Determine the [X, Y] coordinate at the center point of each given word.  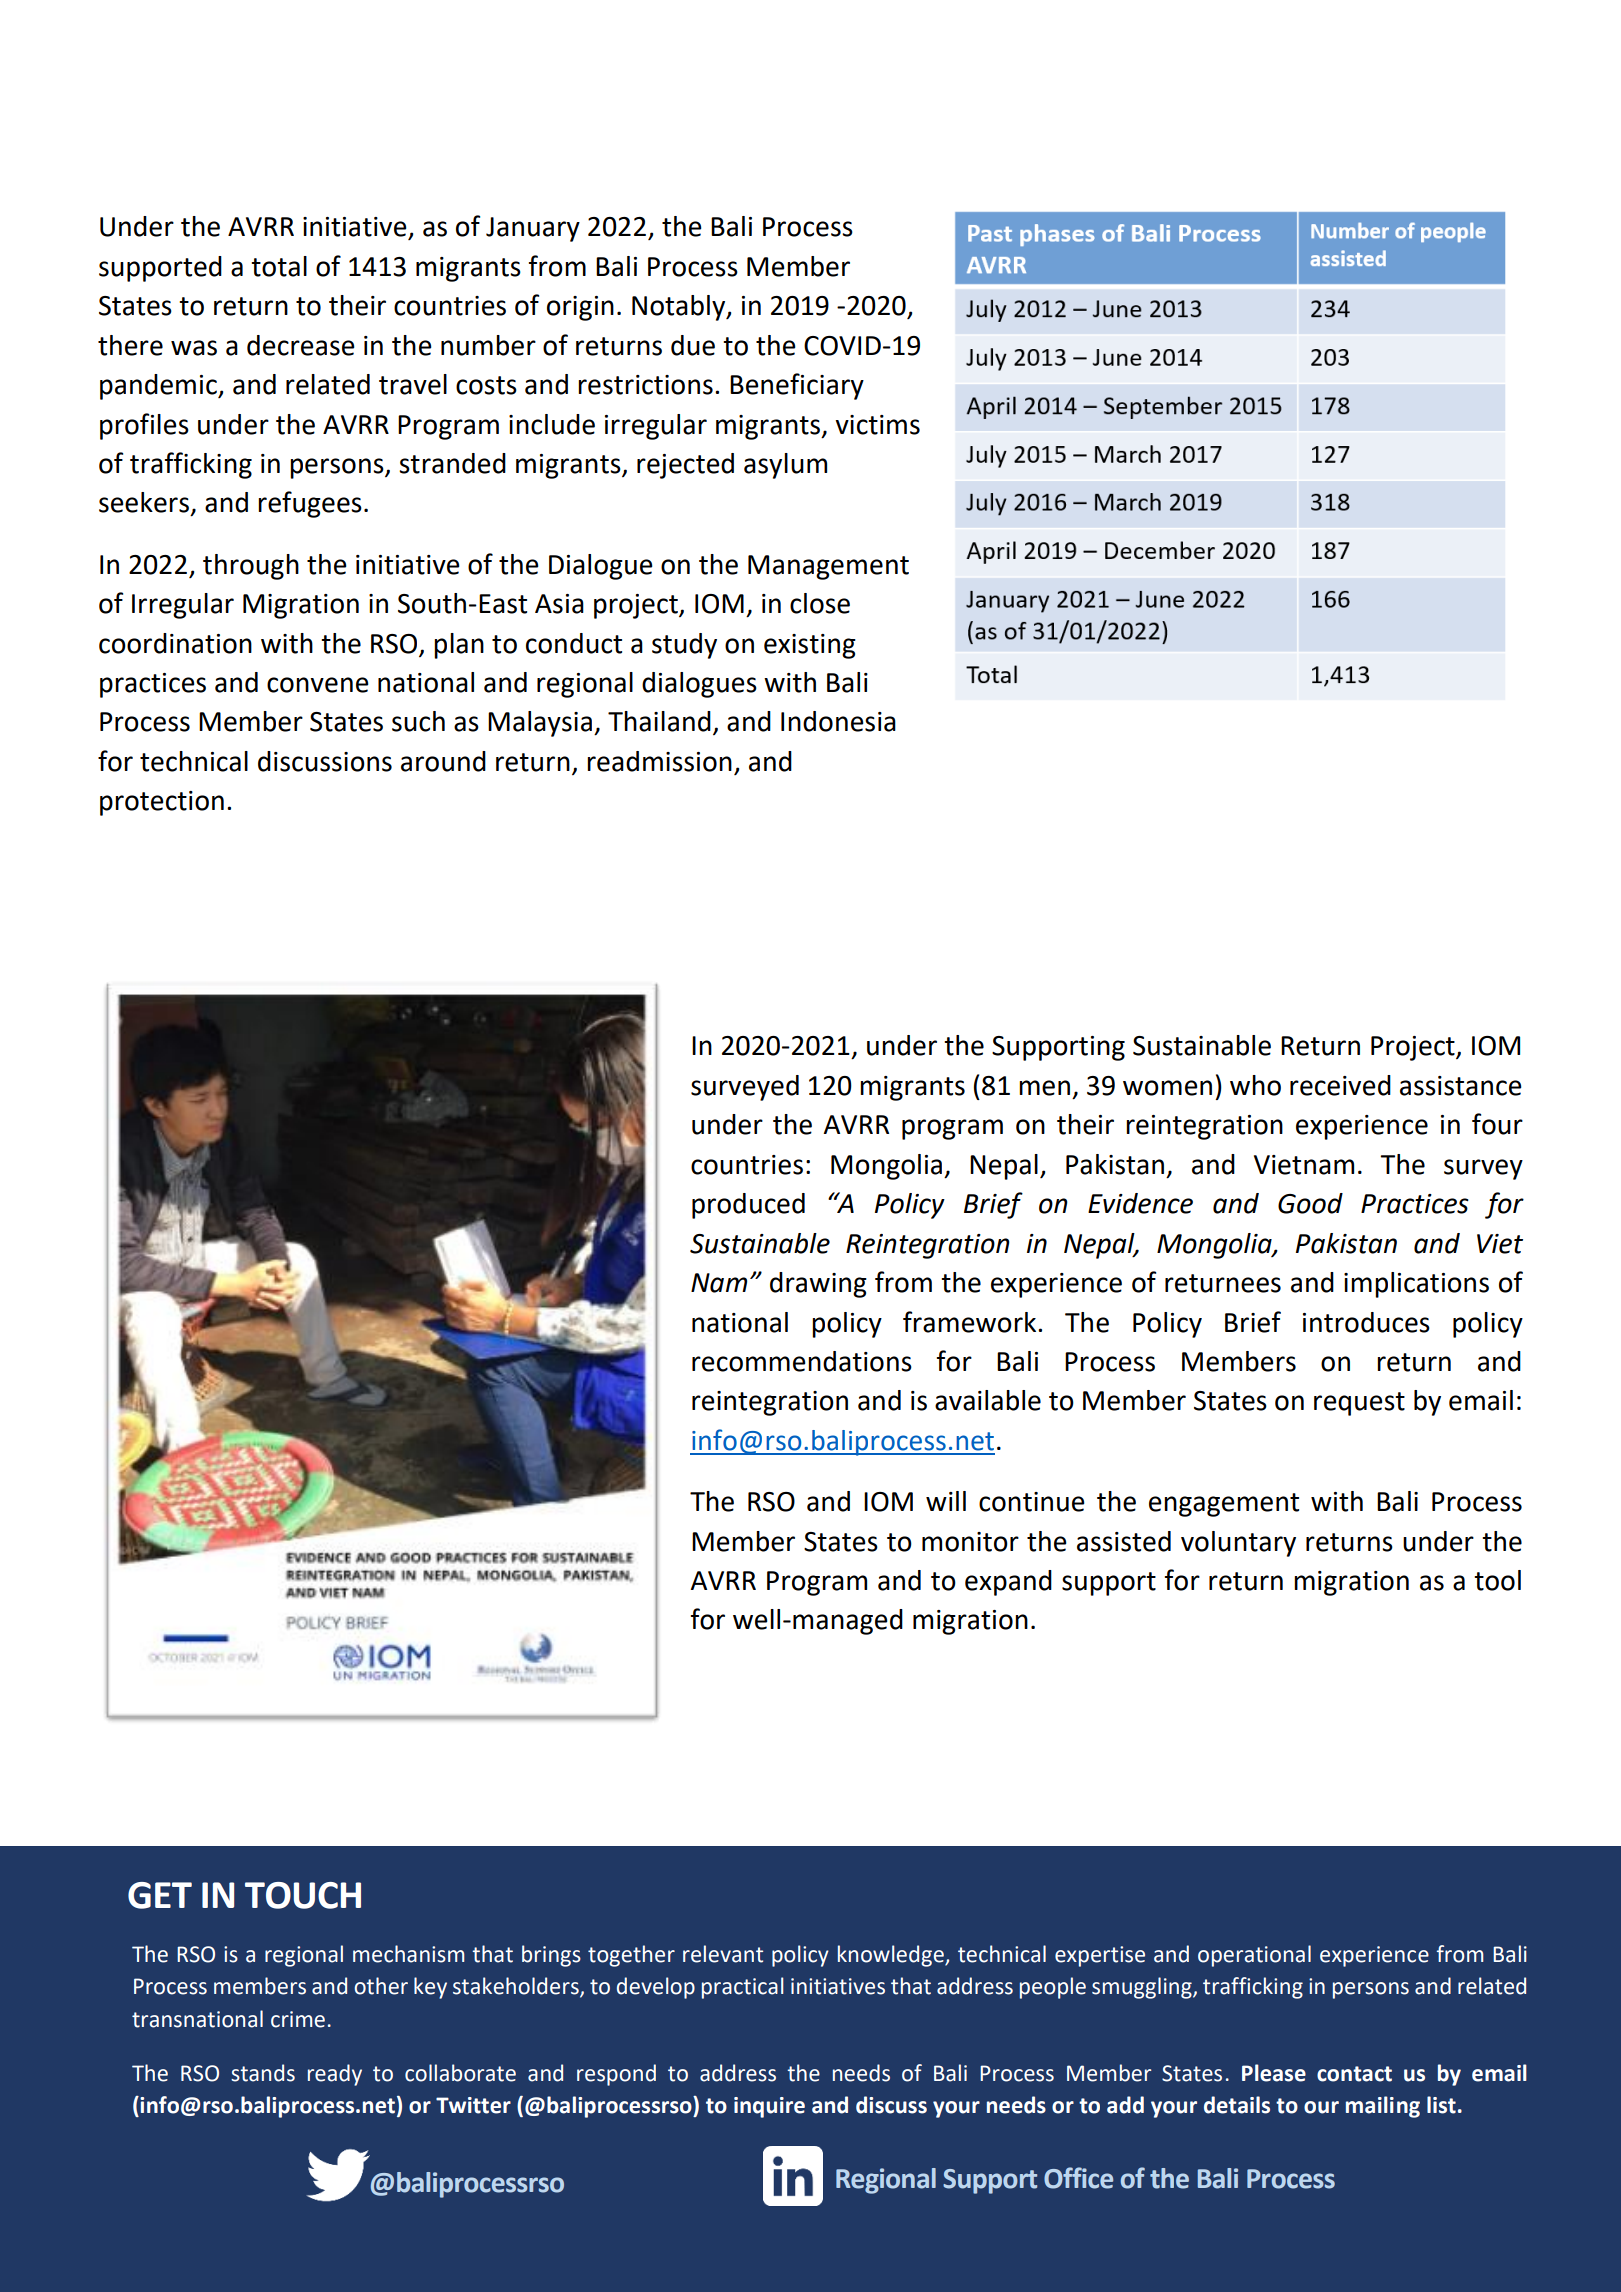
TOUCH [303, 1895]
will [946, 1501]
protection [162, 803]
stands [263, 2073]
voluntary [1238, 1544]
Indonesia [838, 721]
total [279, 266]
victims [877, 425]
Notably [680, 308]
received [1340, 1085]
